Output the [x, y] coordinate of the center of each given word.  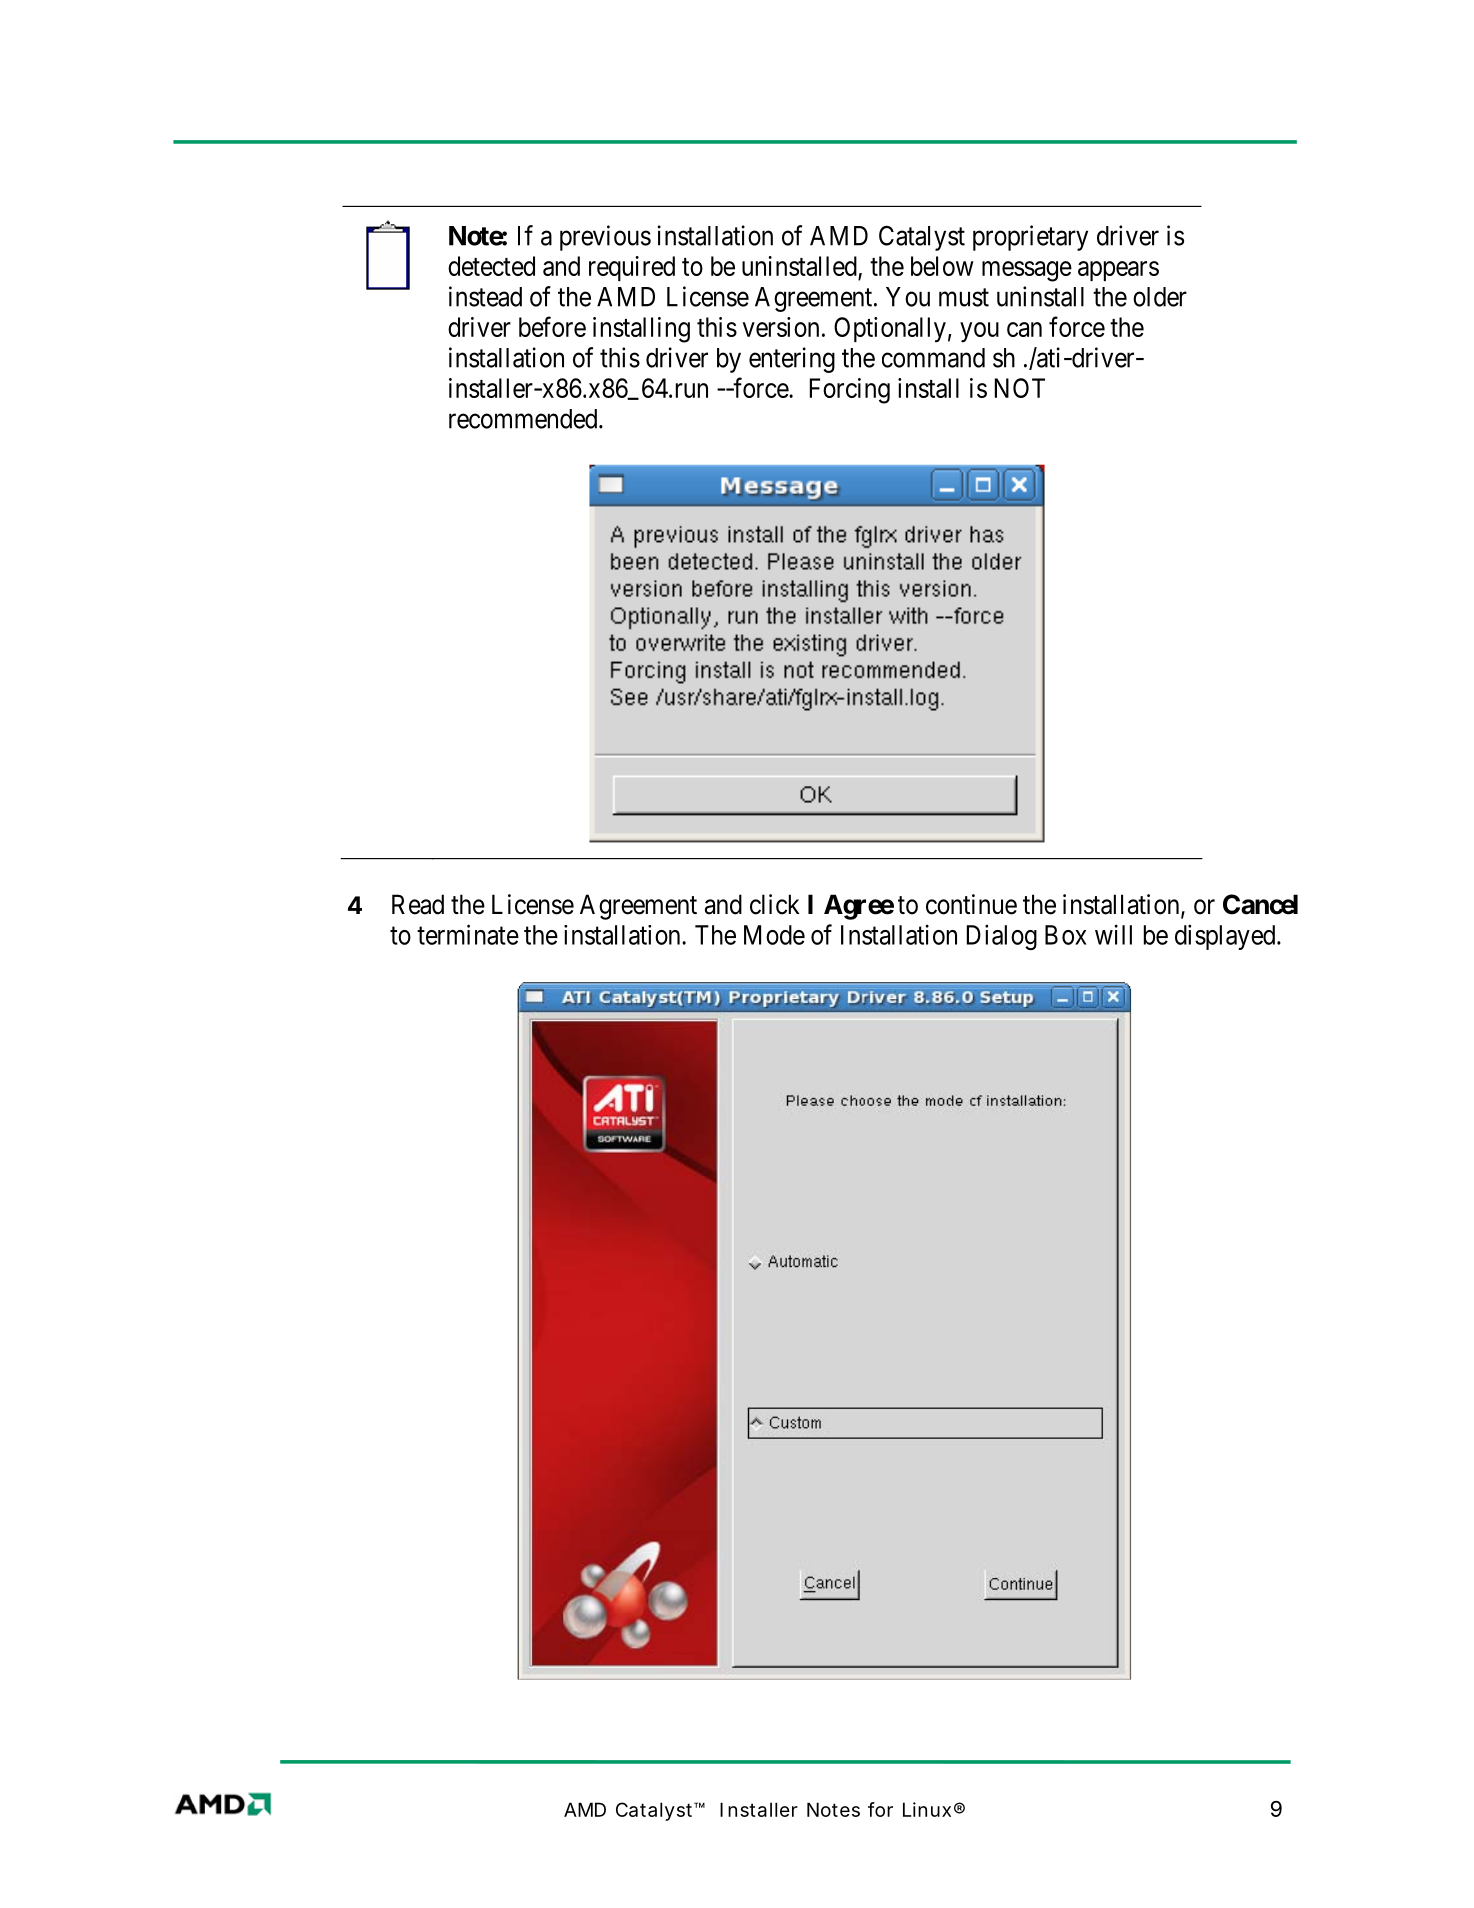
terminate [468, 934]
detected [491, 266]
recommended [524, 419]
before [552, 326]
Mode [774, 935]
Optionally [890, 330]
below [942, 266]
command [933, 358]
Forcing [850, 391]
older [1160, 297]
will [1113, 934]
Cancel [1260, 904]
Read [418, 904]
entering [792, 360]
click [775, 904]
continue [971, 904]
